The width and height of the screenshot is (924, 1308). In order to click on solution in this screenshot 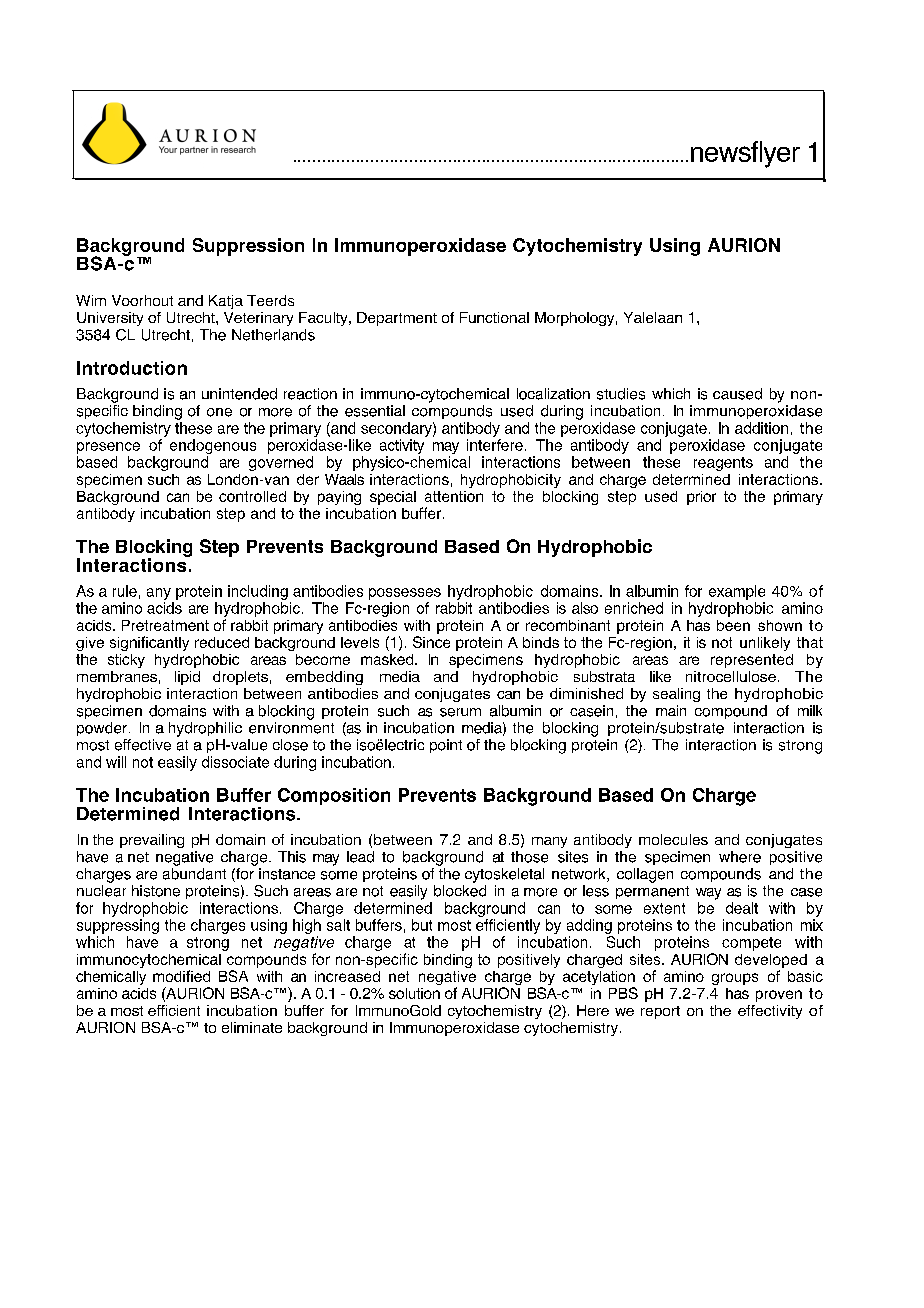, I will do `click(414, 993)`.
